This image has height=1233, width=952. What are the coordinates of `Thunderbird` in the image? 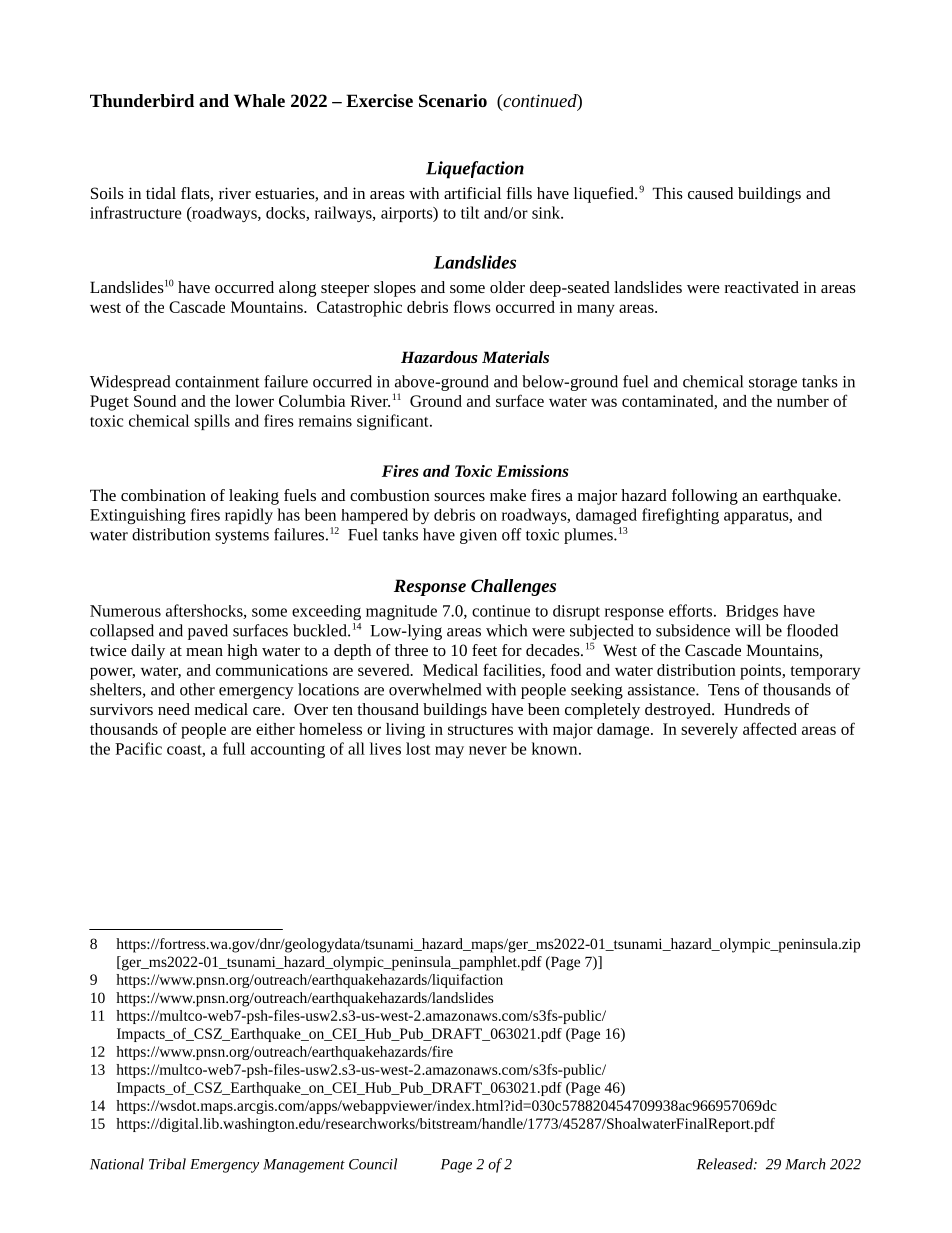 It's located at (142, 100).
